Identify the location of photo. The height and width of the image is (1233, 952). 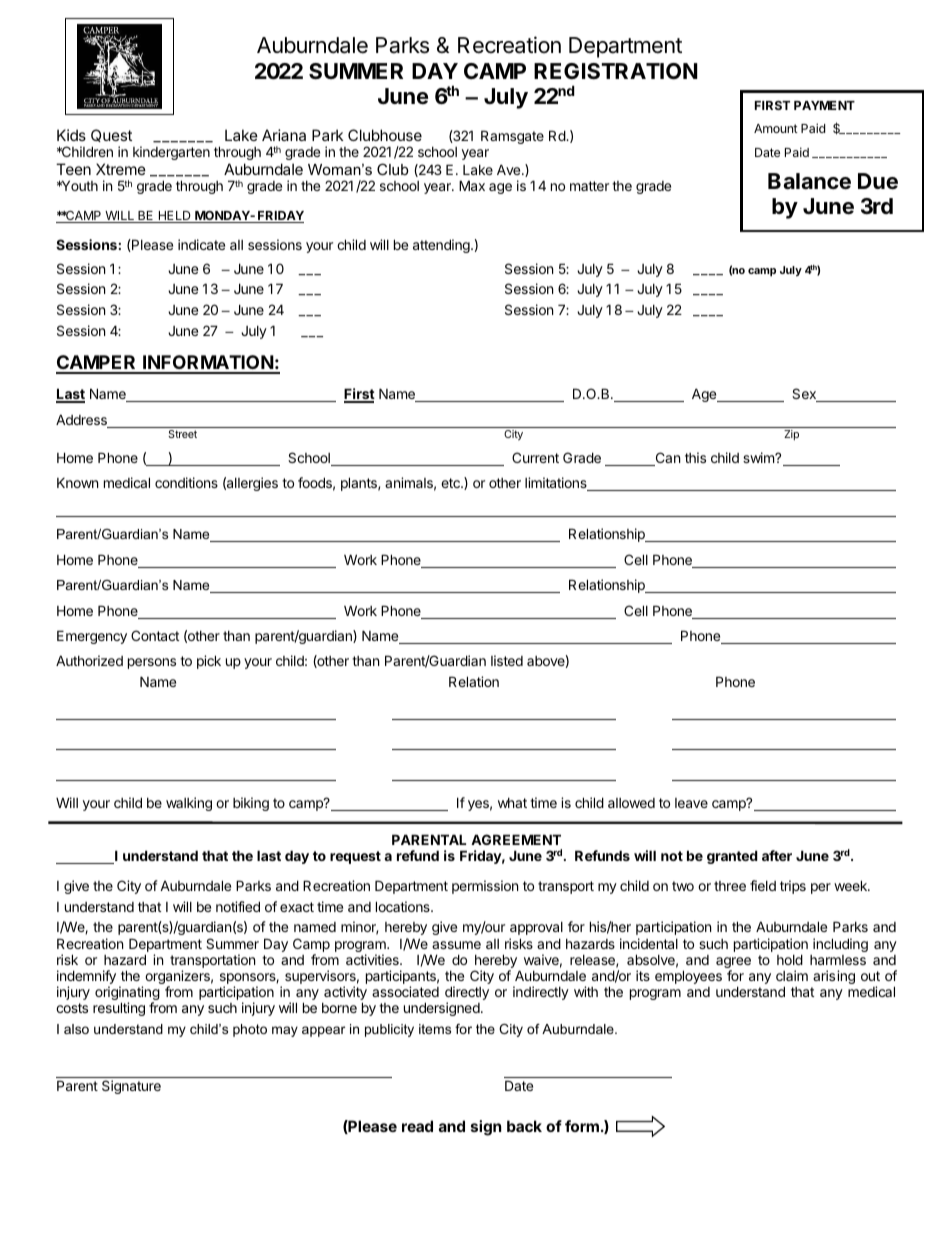
(250, 1030).
